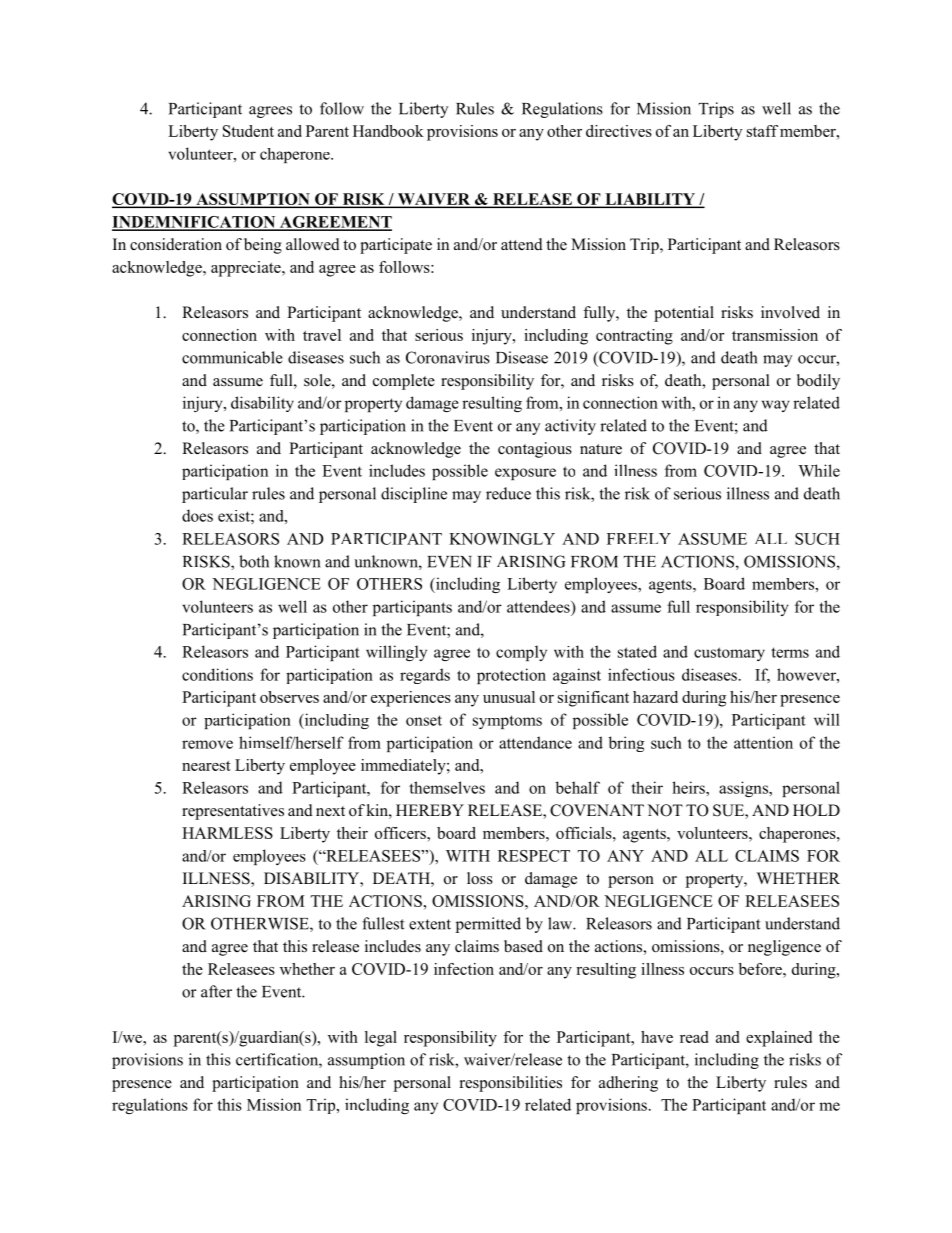  Describe the element at coordinates (763, 742) in the screenshot. I see `attention` at that location.
